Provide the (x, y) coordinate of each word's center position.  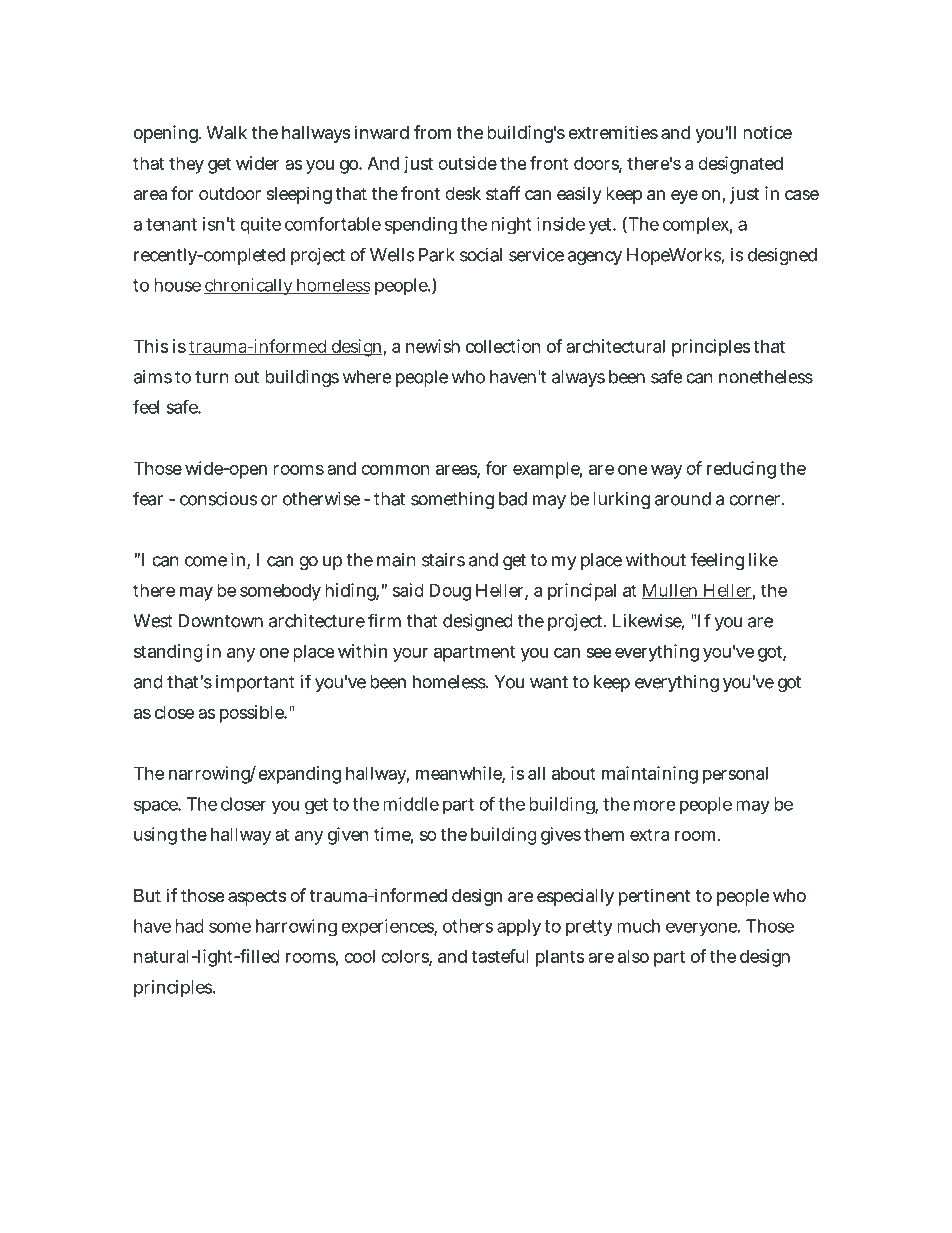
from (432, 132)
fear (148, 498)
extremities (613, 132)
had (189, 926)
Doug (450, 592)
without (656, 560)
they (186, 165)
